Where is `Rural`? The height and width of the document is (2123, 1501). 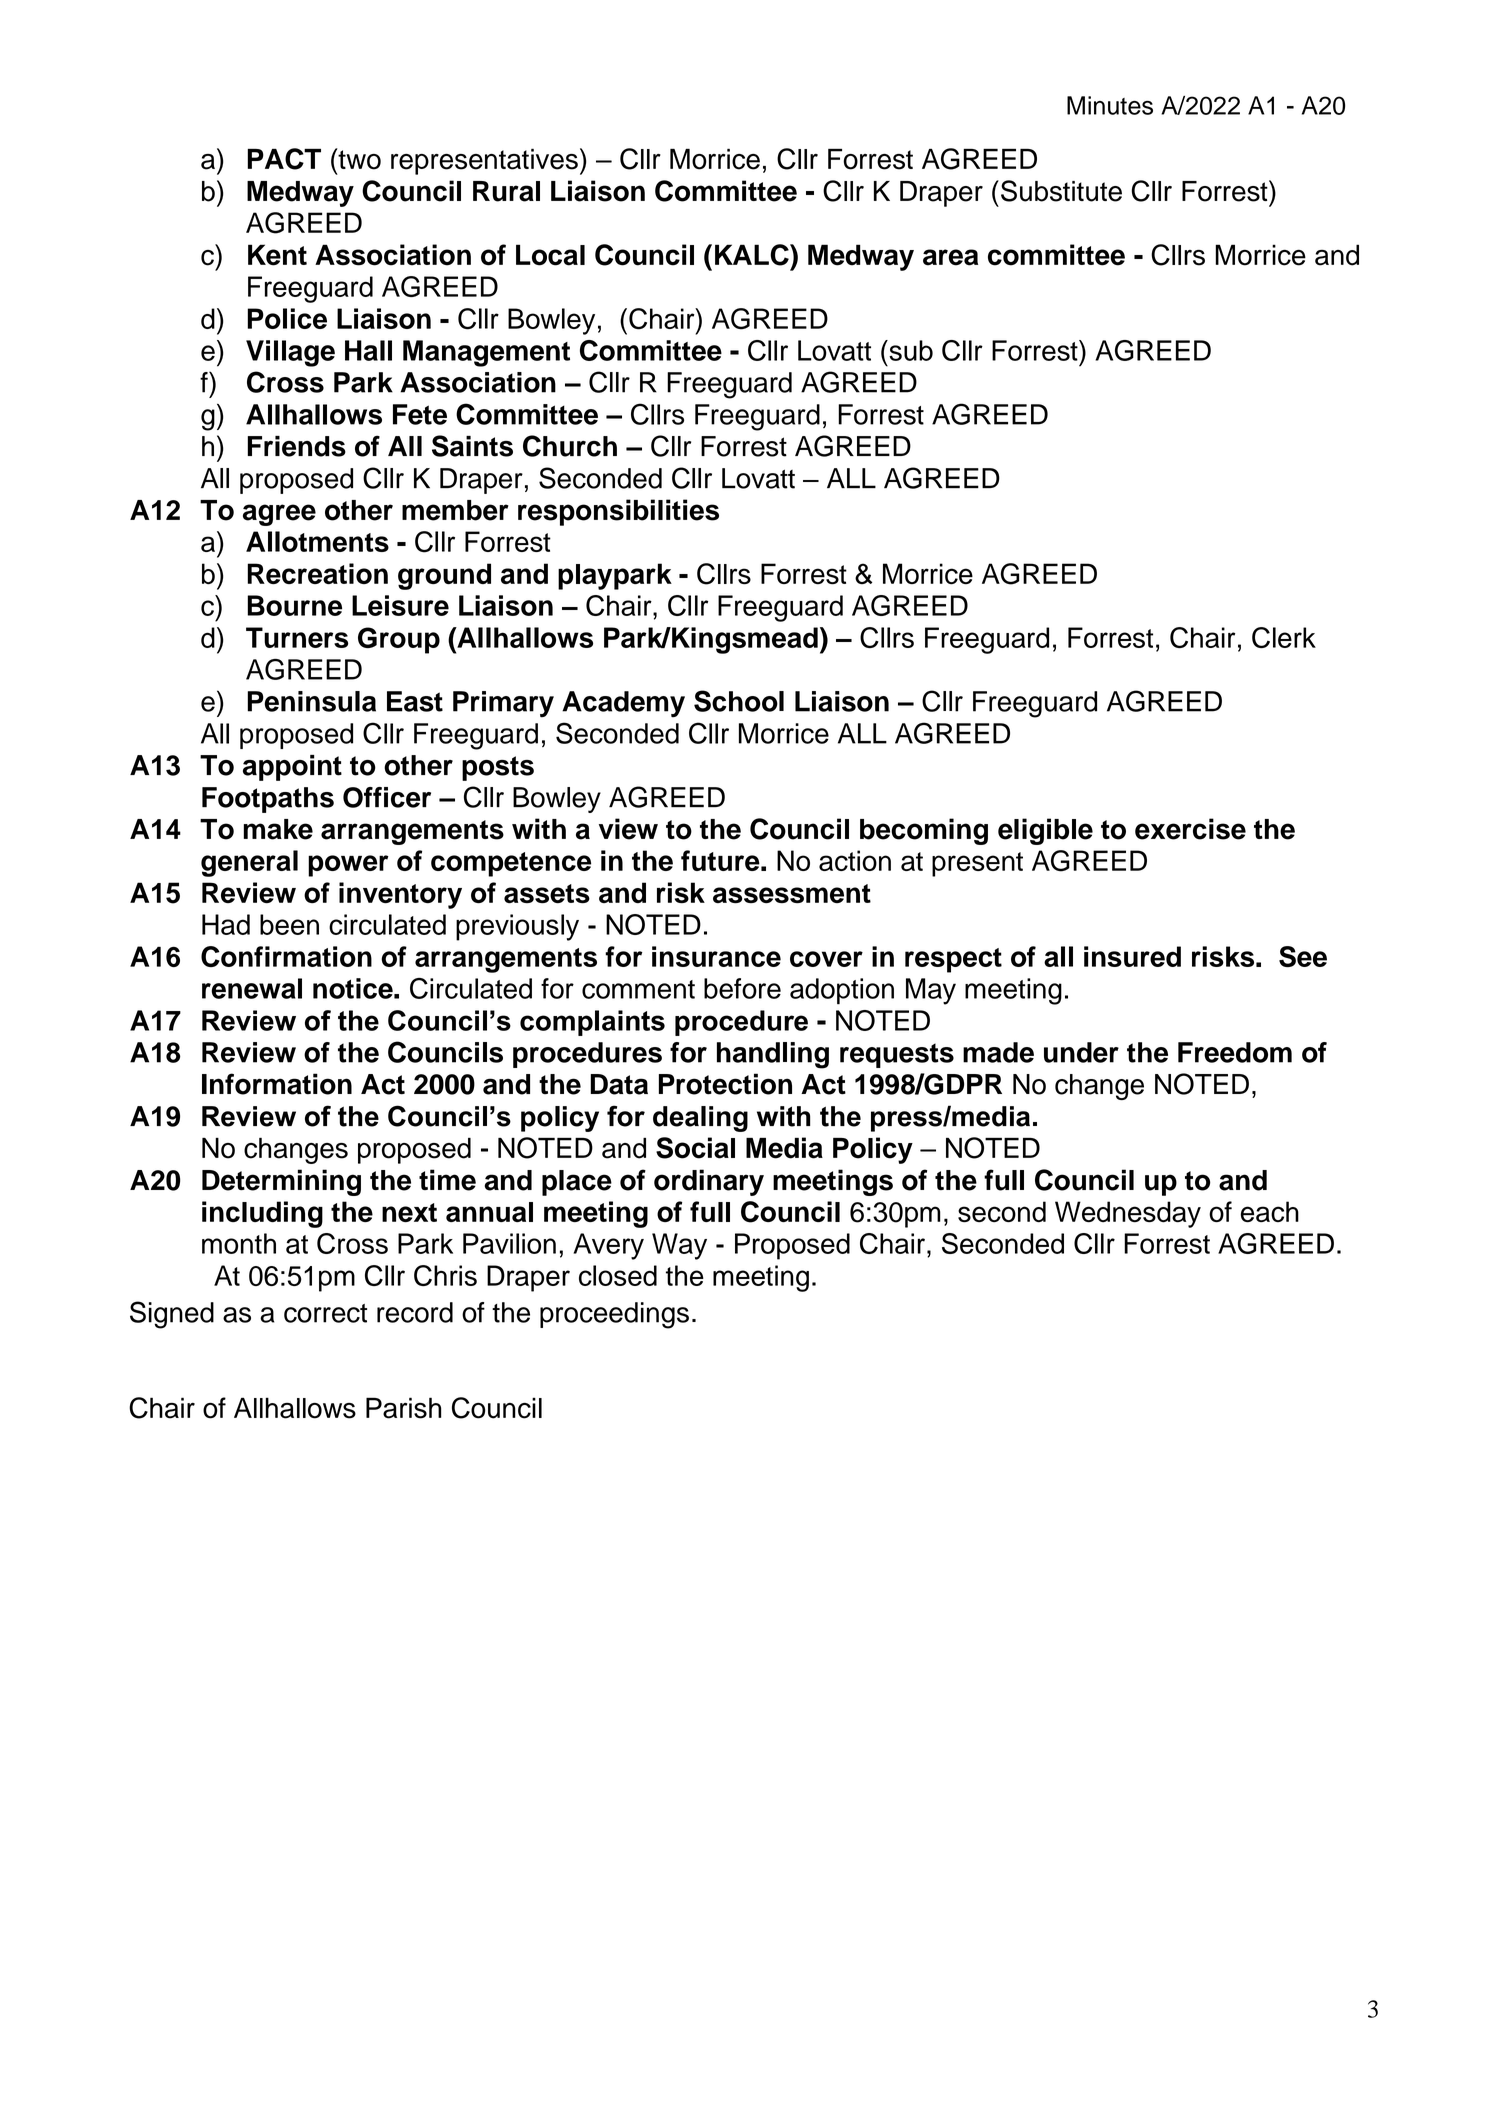 Rural is located at coordinates (506, 191).
